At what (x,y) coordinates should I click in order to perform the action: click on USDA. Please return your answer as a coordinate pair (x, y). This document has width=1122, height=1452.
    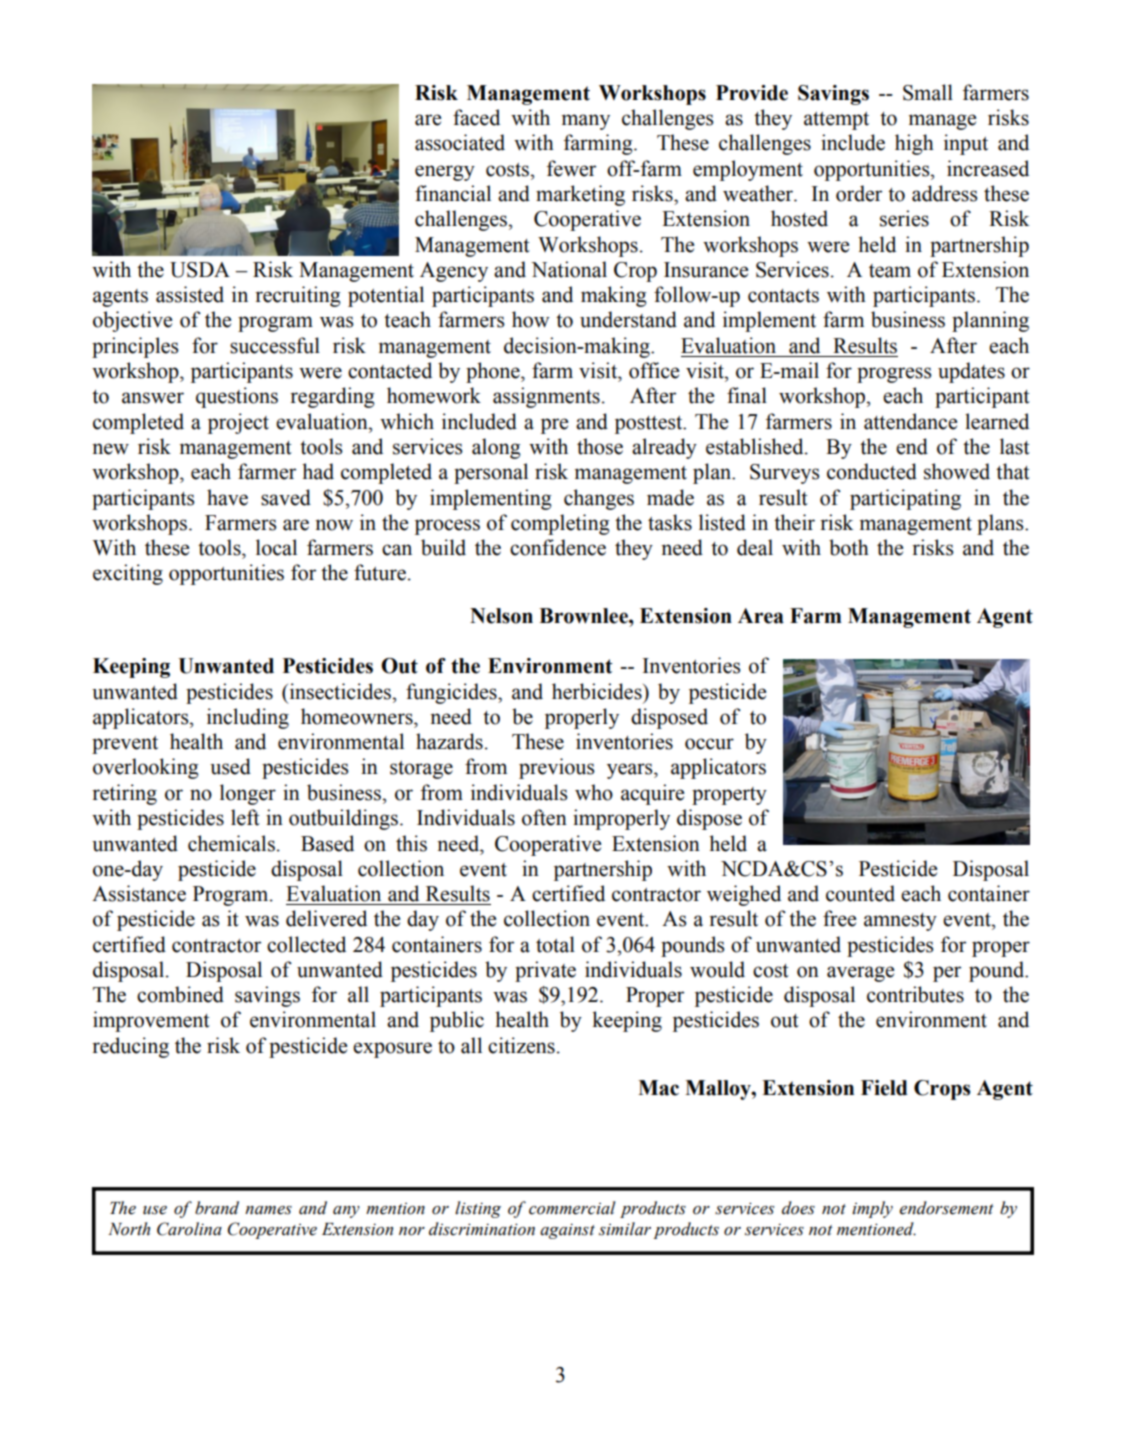
    Looking at the image, I should click on (200, 270).
